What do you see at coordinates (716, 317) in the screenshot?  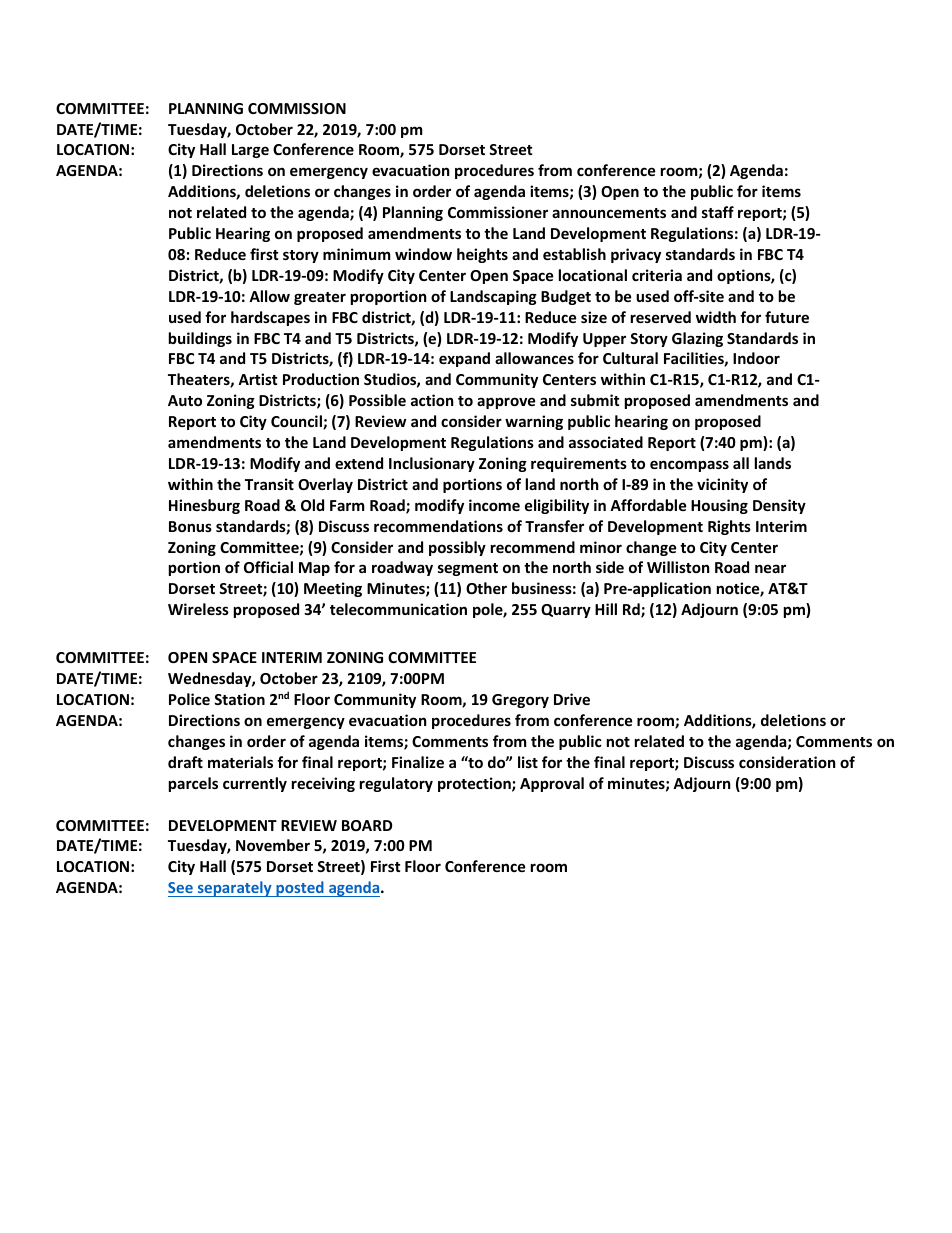 I see `width` at bounding box center [716, 317].
